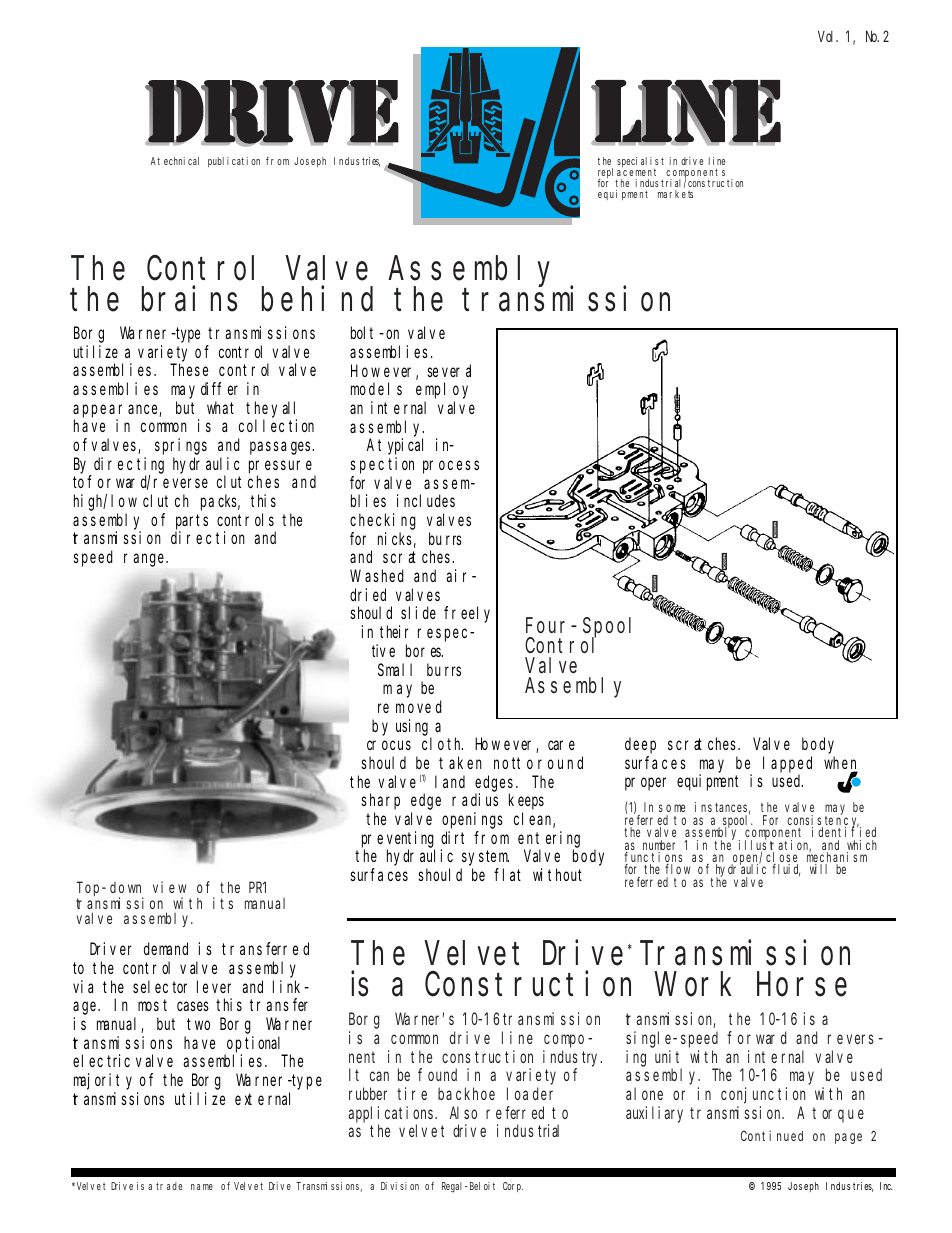  I want to click on when, so click(841, 764).
